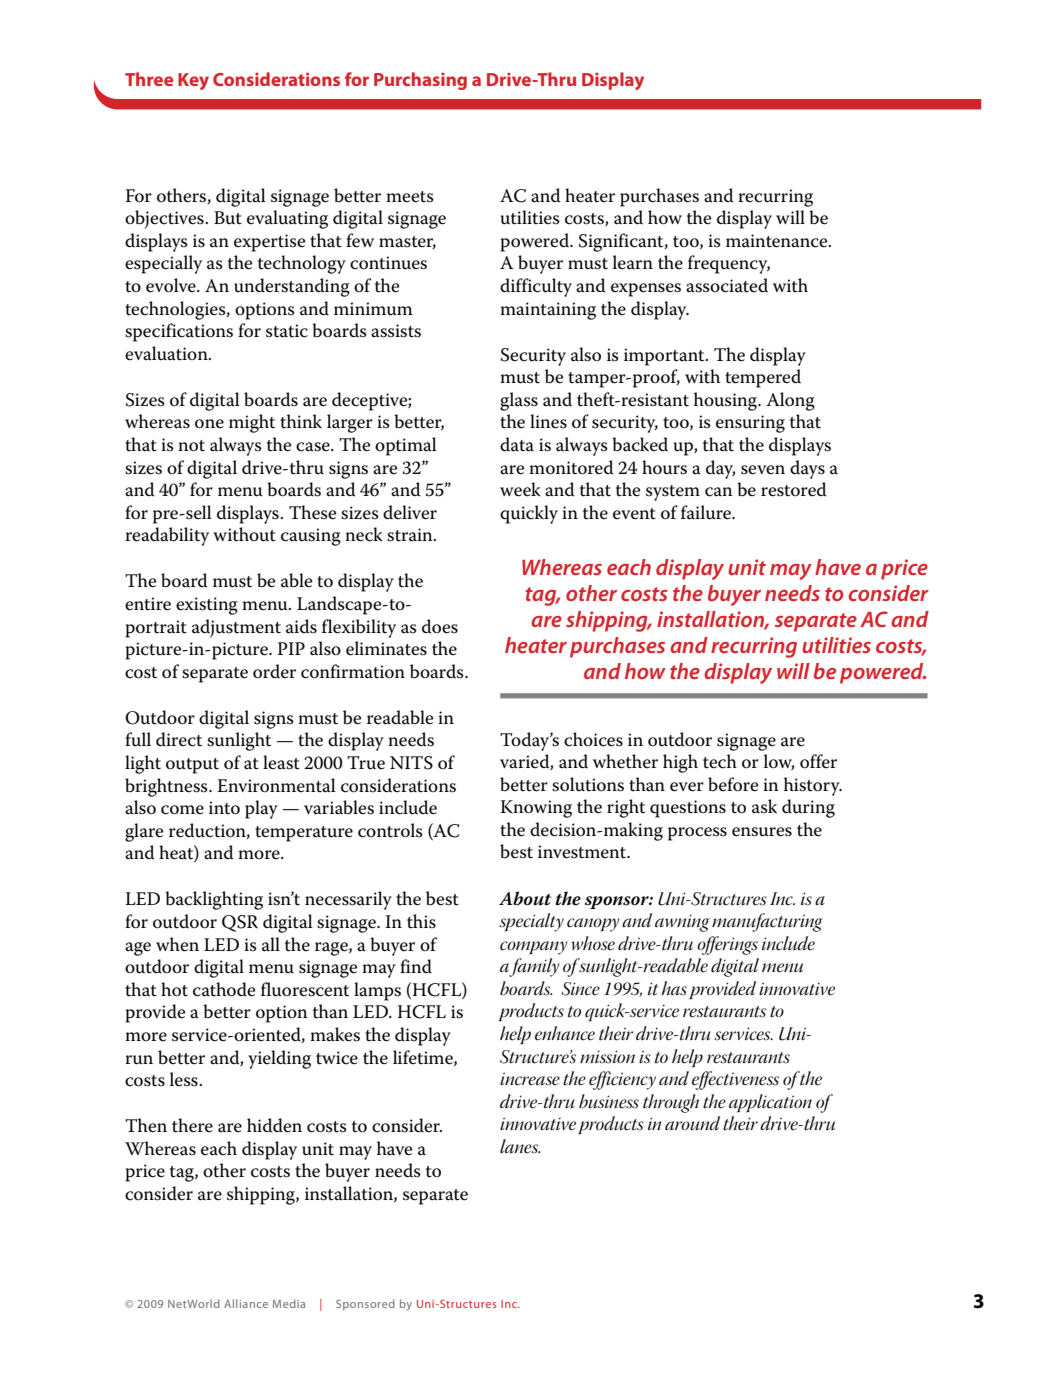 Image resolution: width=1063 pixels, height=1376 pixels. I want to click on housing, so click(726, 401).
